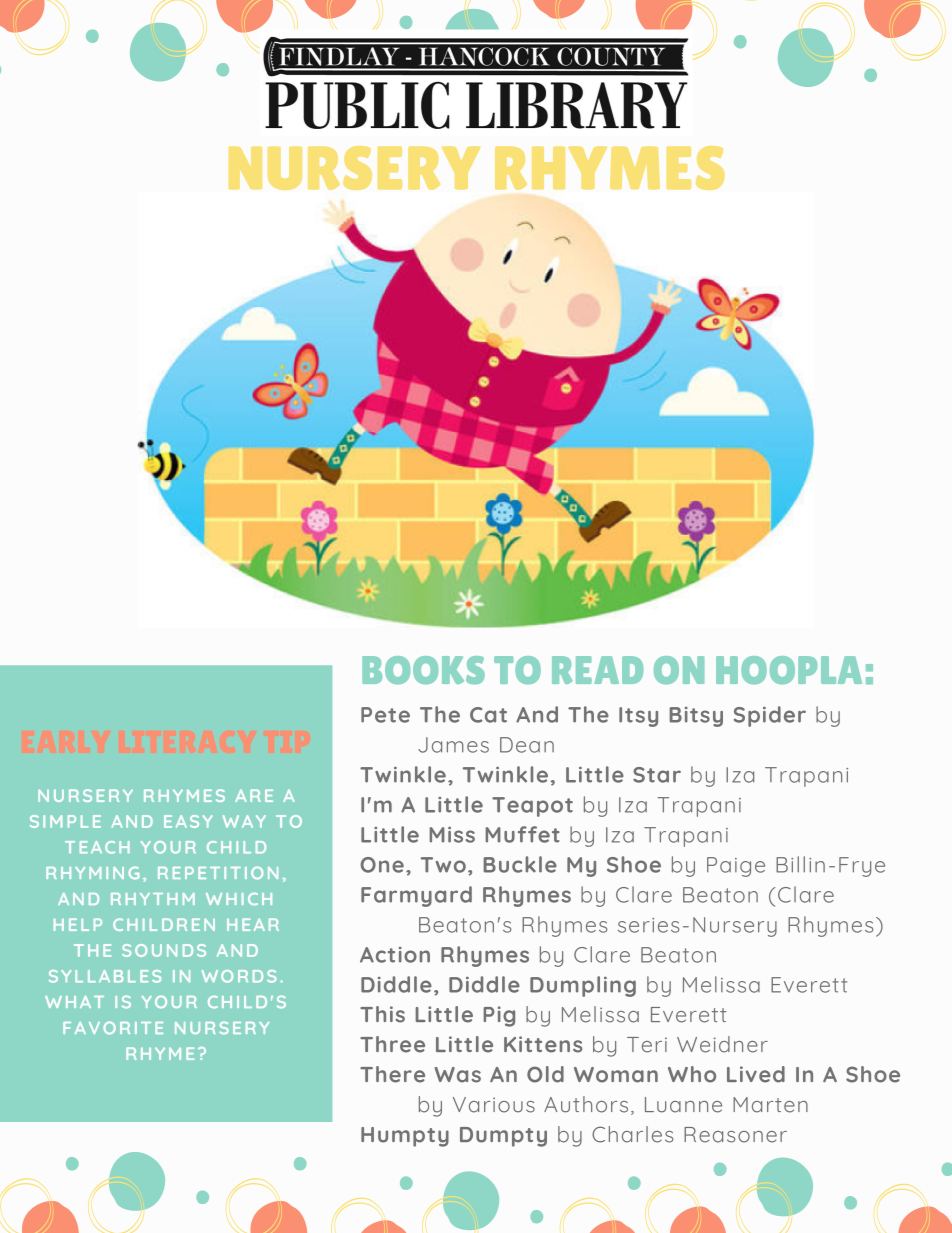 The image size is (952, 1233). Describe the element at coordinates (385, 715) in the screenshot. I see `Pete` at that location.
